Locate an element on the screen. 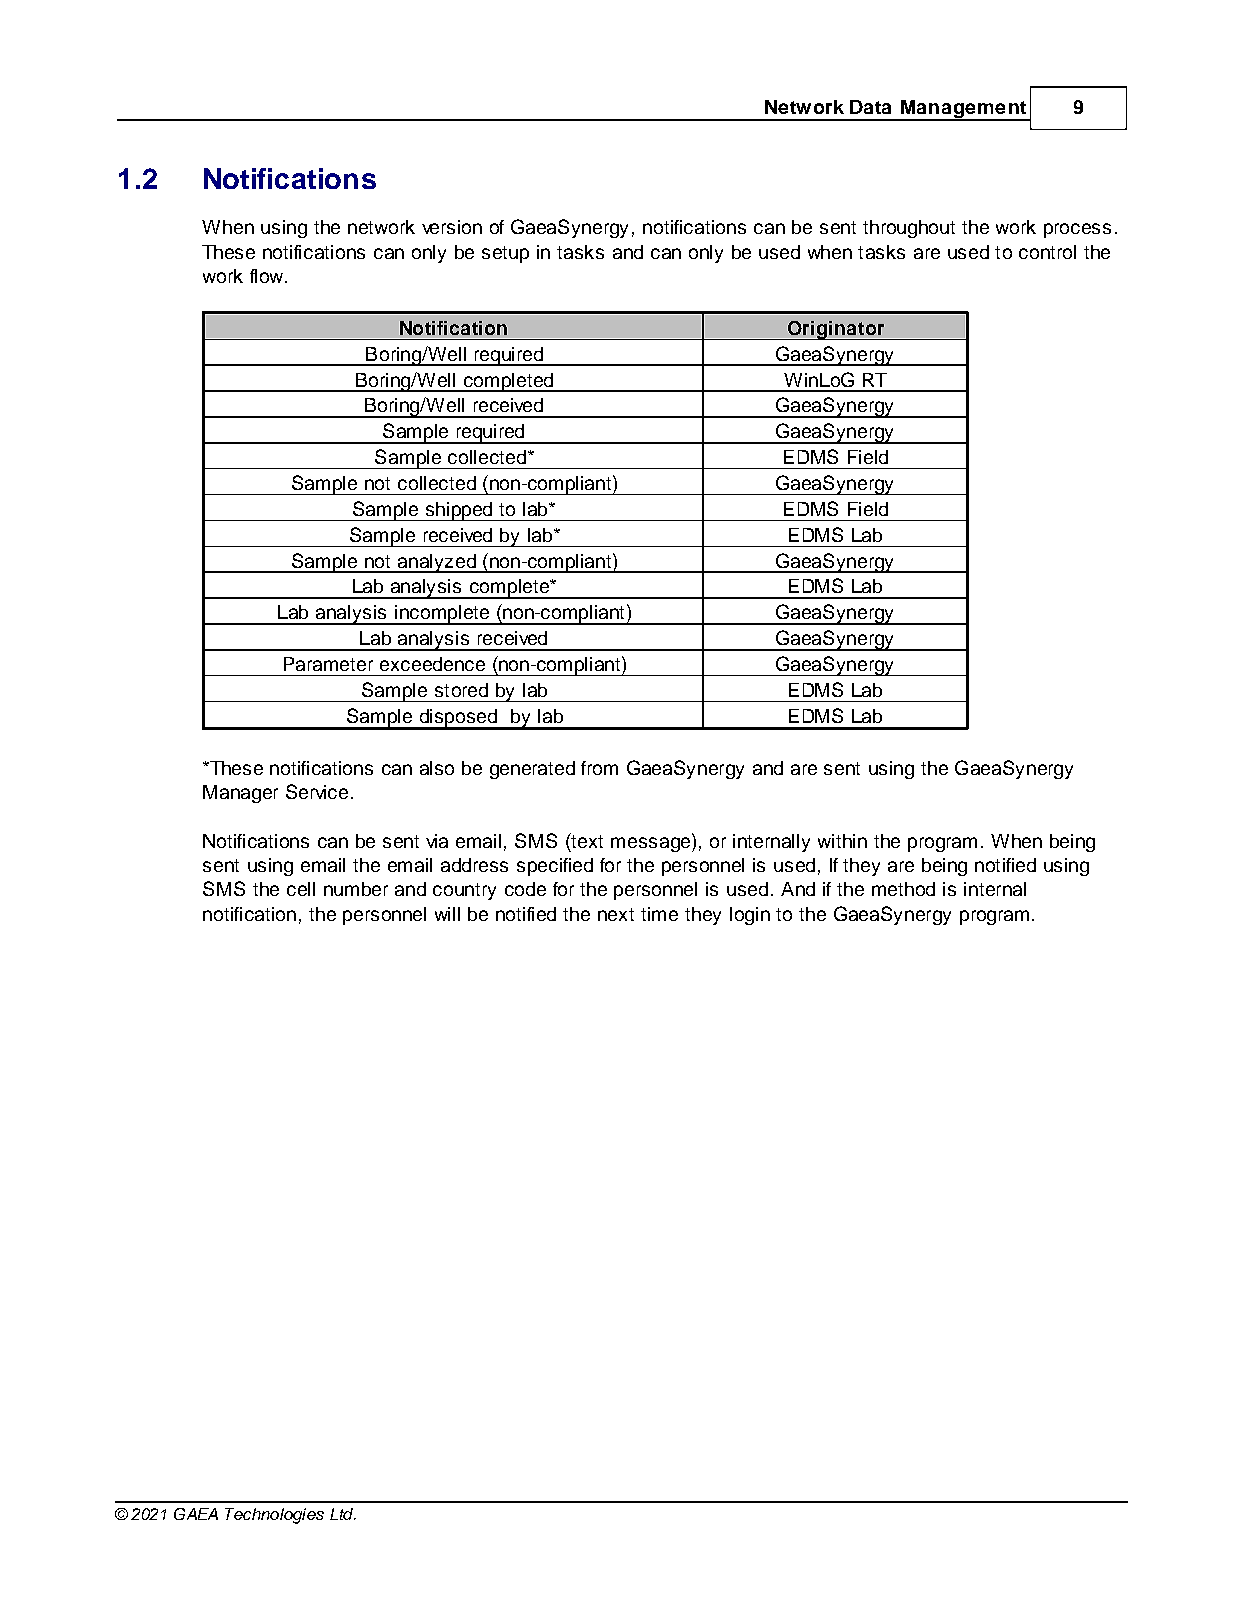 Image resolution: width=1242 pixels, height=1607 pixels. Management is located at coordinates (963, 110).
